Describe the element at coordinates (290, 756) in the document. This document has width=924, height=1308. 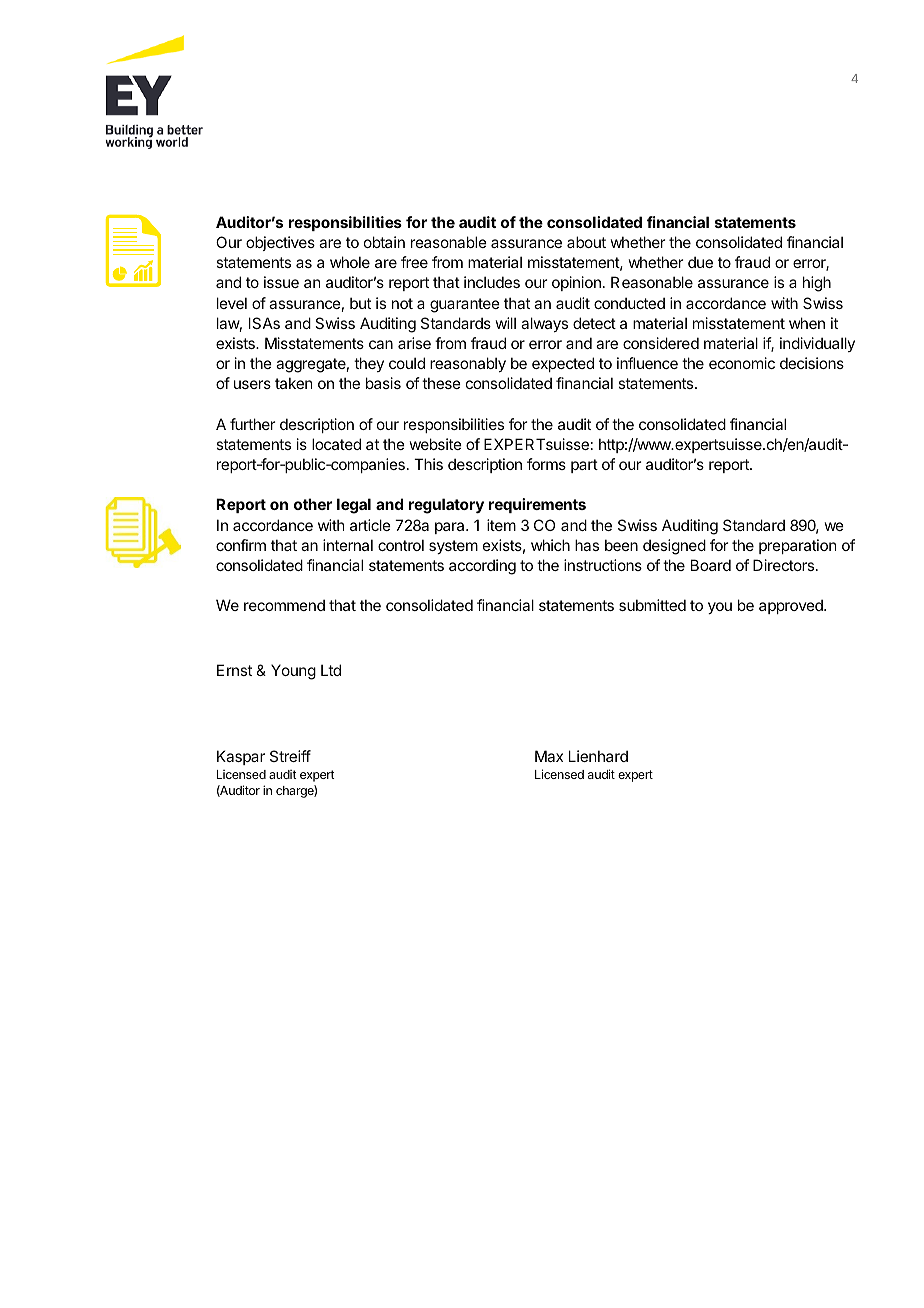
I see `Streiff` at that location.
